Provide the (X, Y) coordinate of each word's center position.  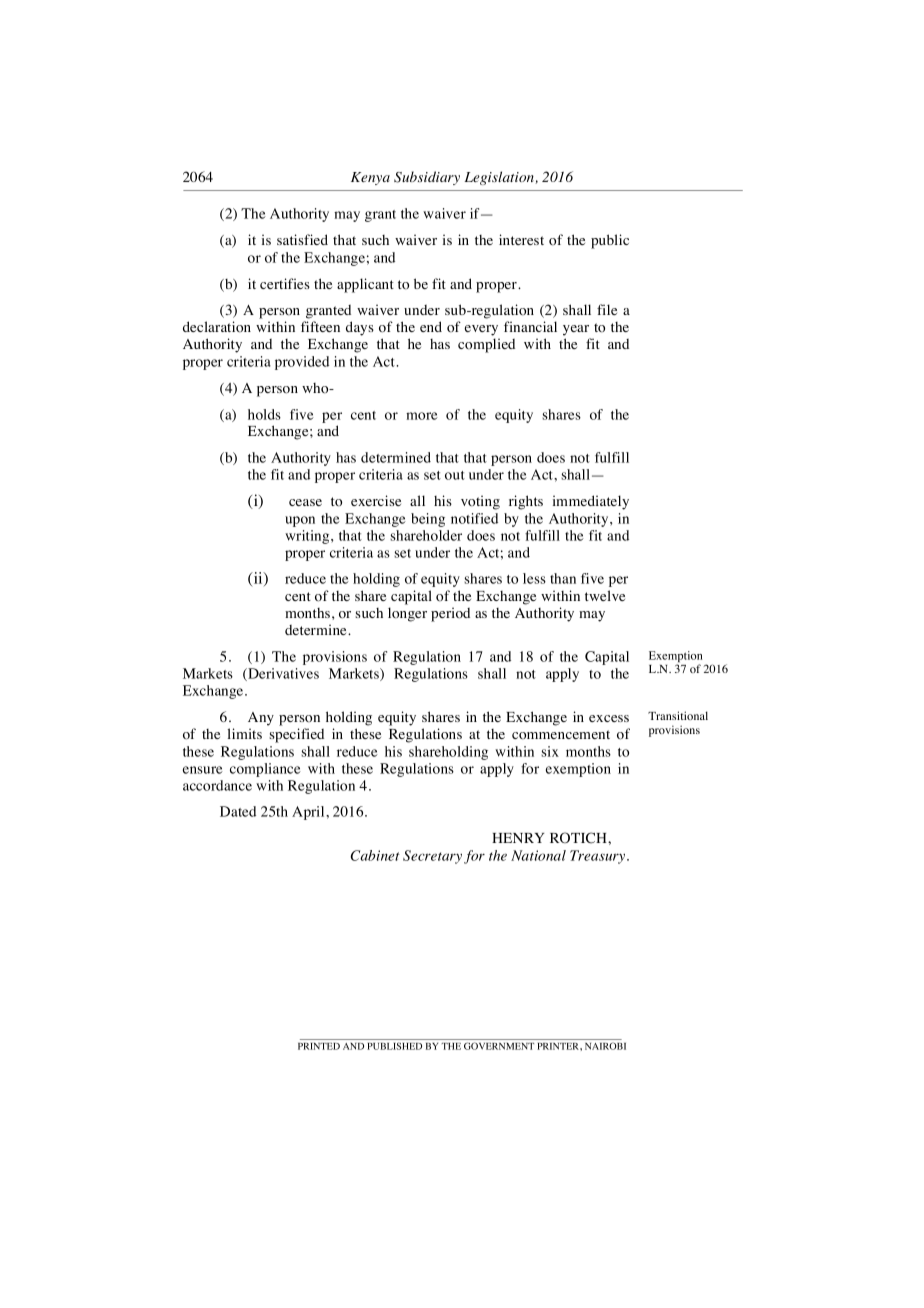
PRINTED (319, 1046)
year (576, 330)
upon (300, 521)
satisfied (302, 239)
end (431, 326)
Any (261, 719)
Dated (238, 811)
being (428, 520)
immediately (591, 502)
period (450, 614)
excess (609, 718)
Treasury (599, 857)
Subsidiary (427, 178)
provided (302, 363)
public (610, 241)
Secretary (432, 857)
